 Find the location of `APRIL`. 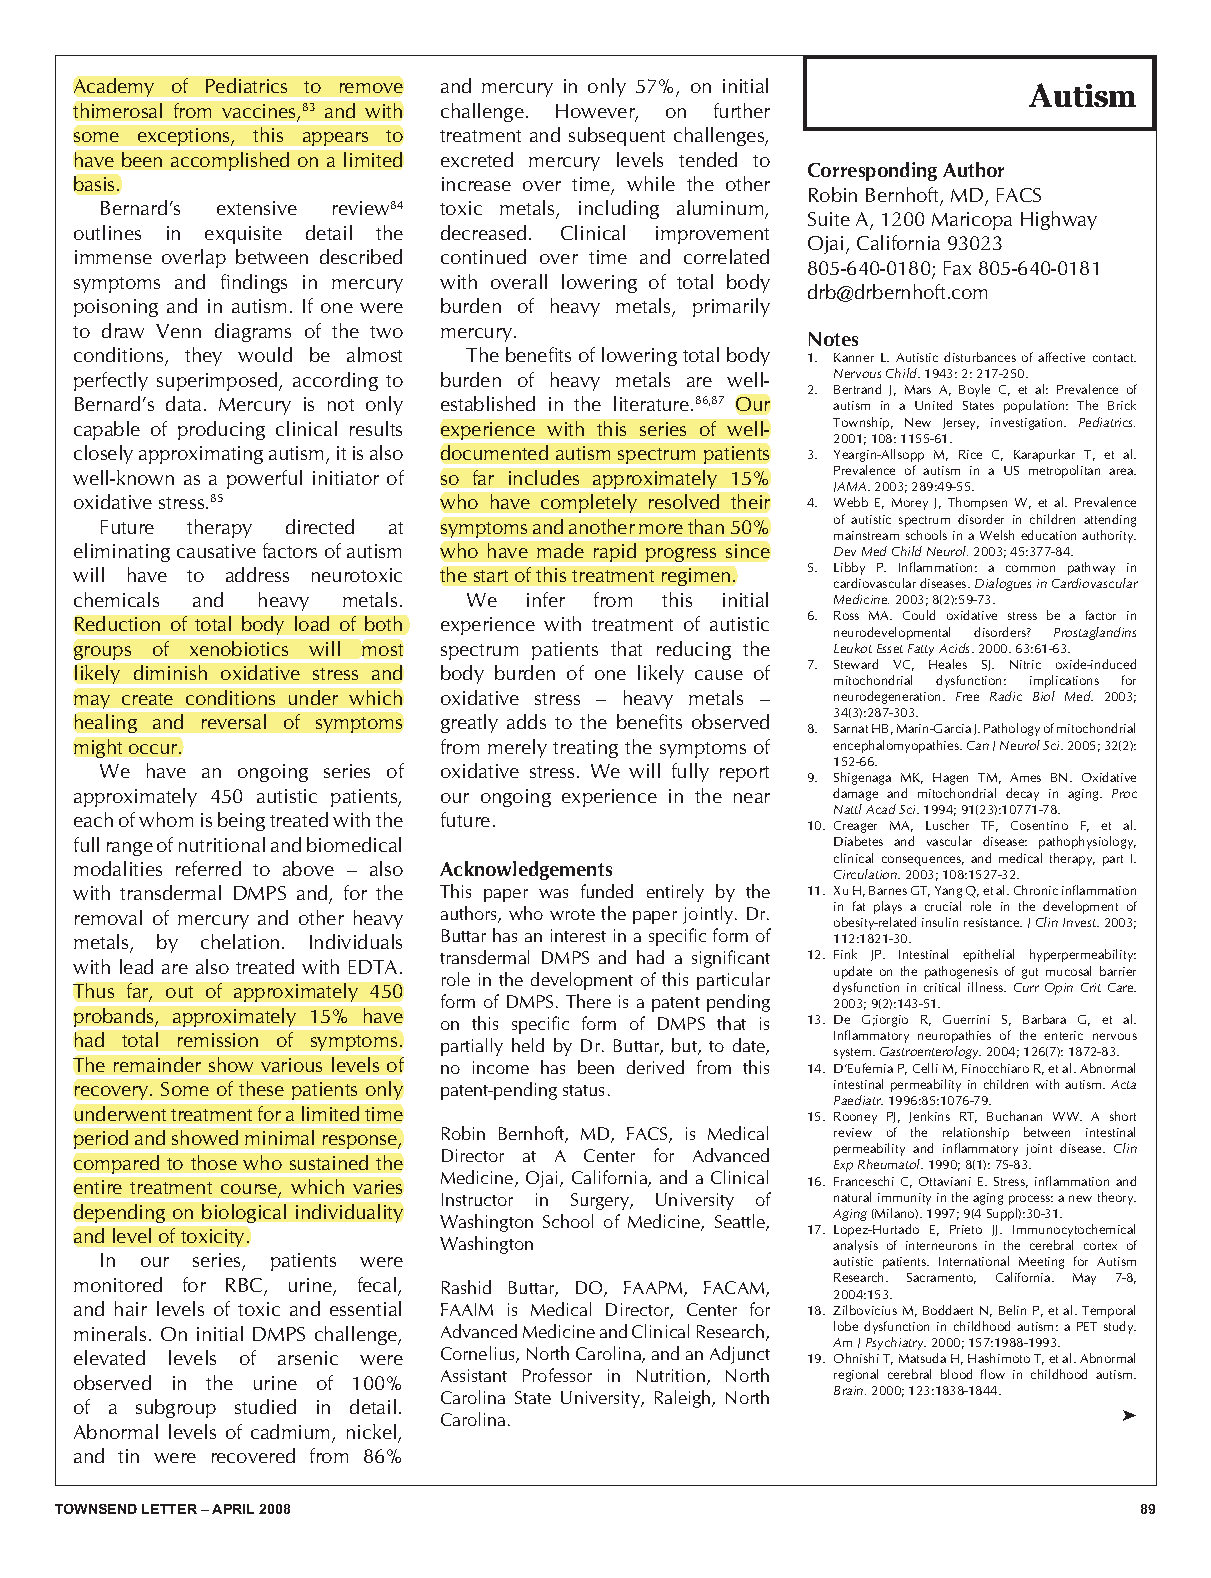

APRIL is located at coordinates (233, 1509).
